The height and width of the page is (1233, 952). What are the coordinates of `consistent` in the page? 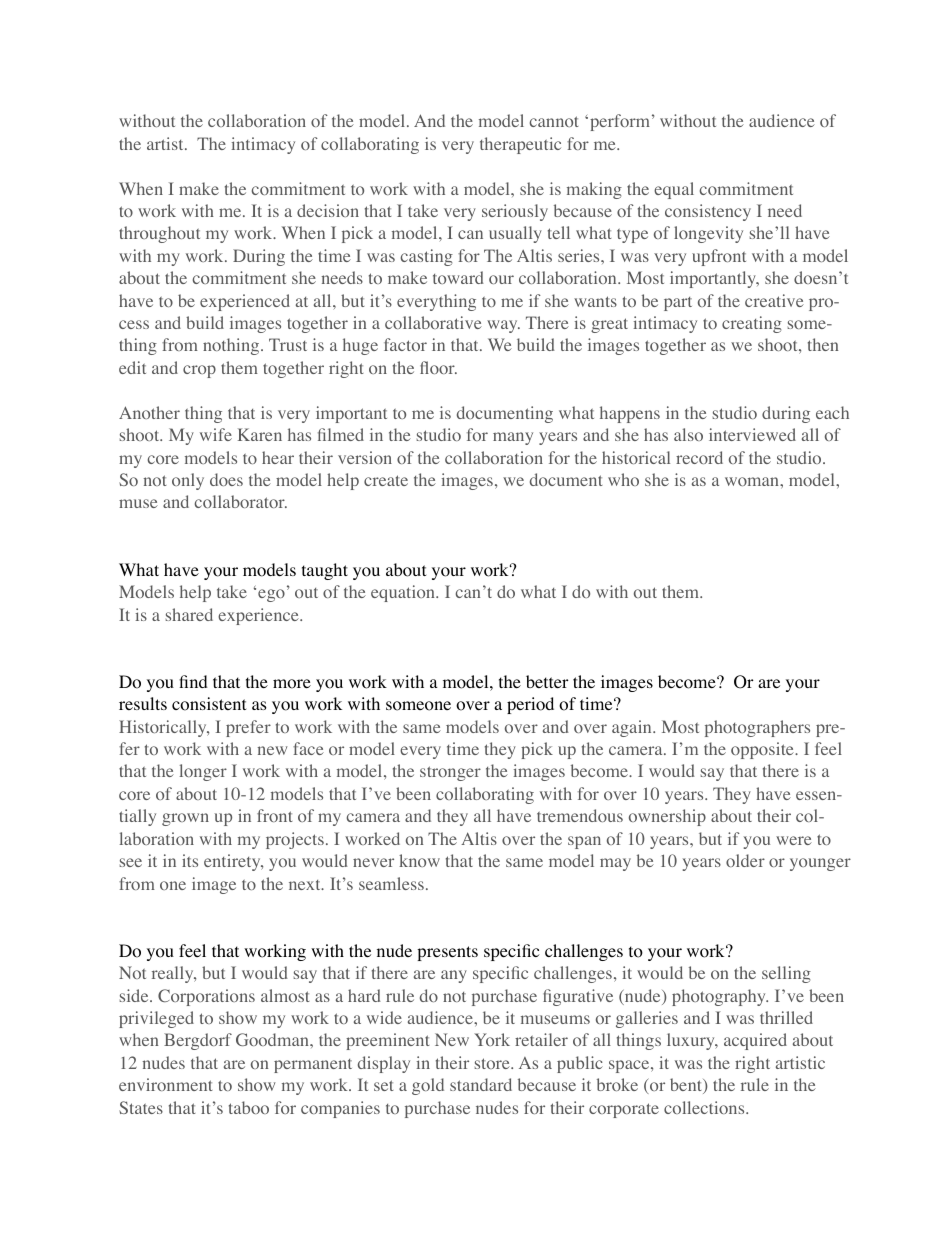 It's located at (209, 704).
